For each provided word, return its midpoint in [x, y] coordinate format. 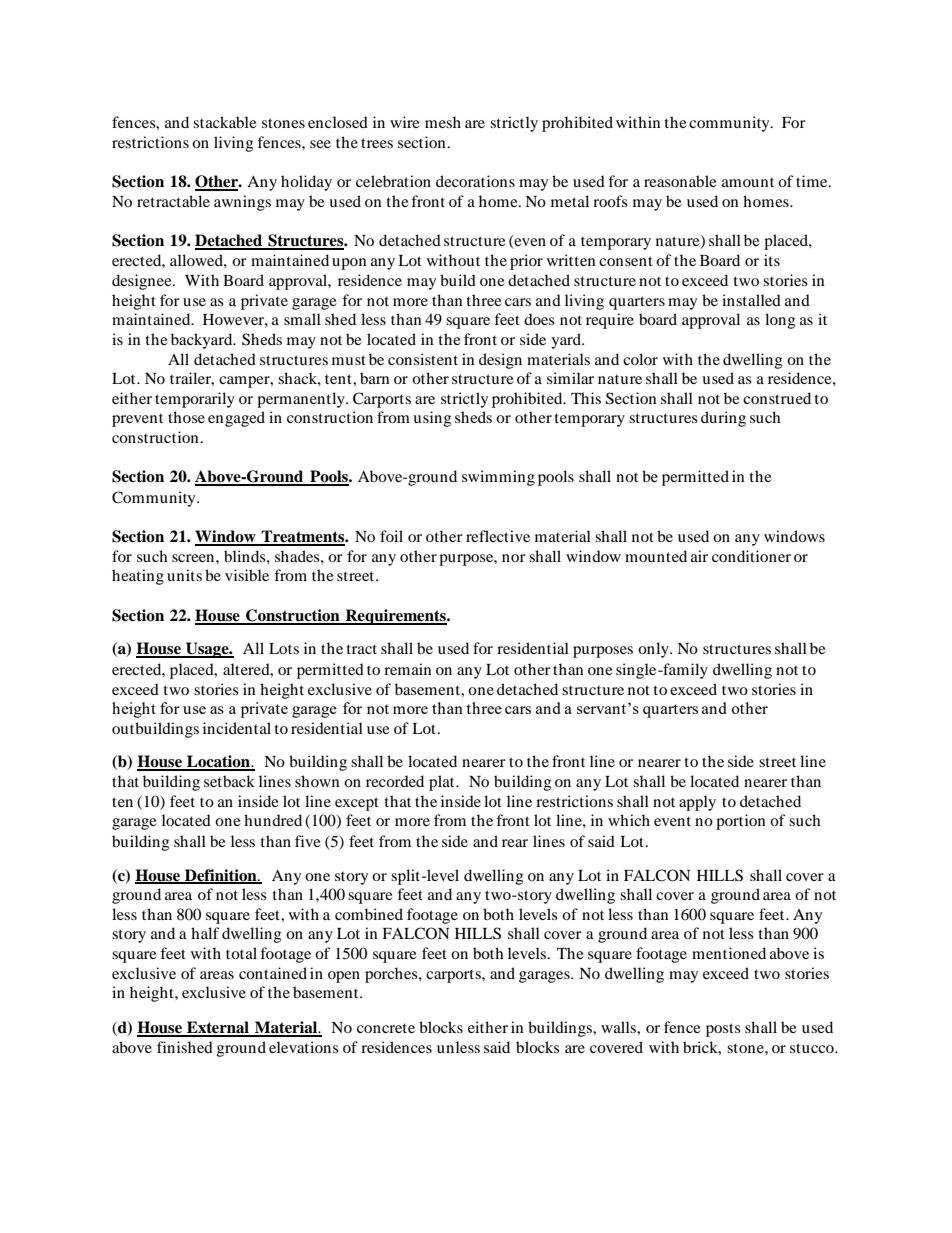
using [432, 419]
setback [229, 781]
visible [247, 575]
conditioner [751, 556]
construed [777, 398]
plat [443, 783]
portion [741, 822]
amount [748, 182]
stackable [225, 122]
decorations [475, 181]
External [218, 1028]
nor [514, 558]
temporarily [195, 400]
